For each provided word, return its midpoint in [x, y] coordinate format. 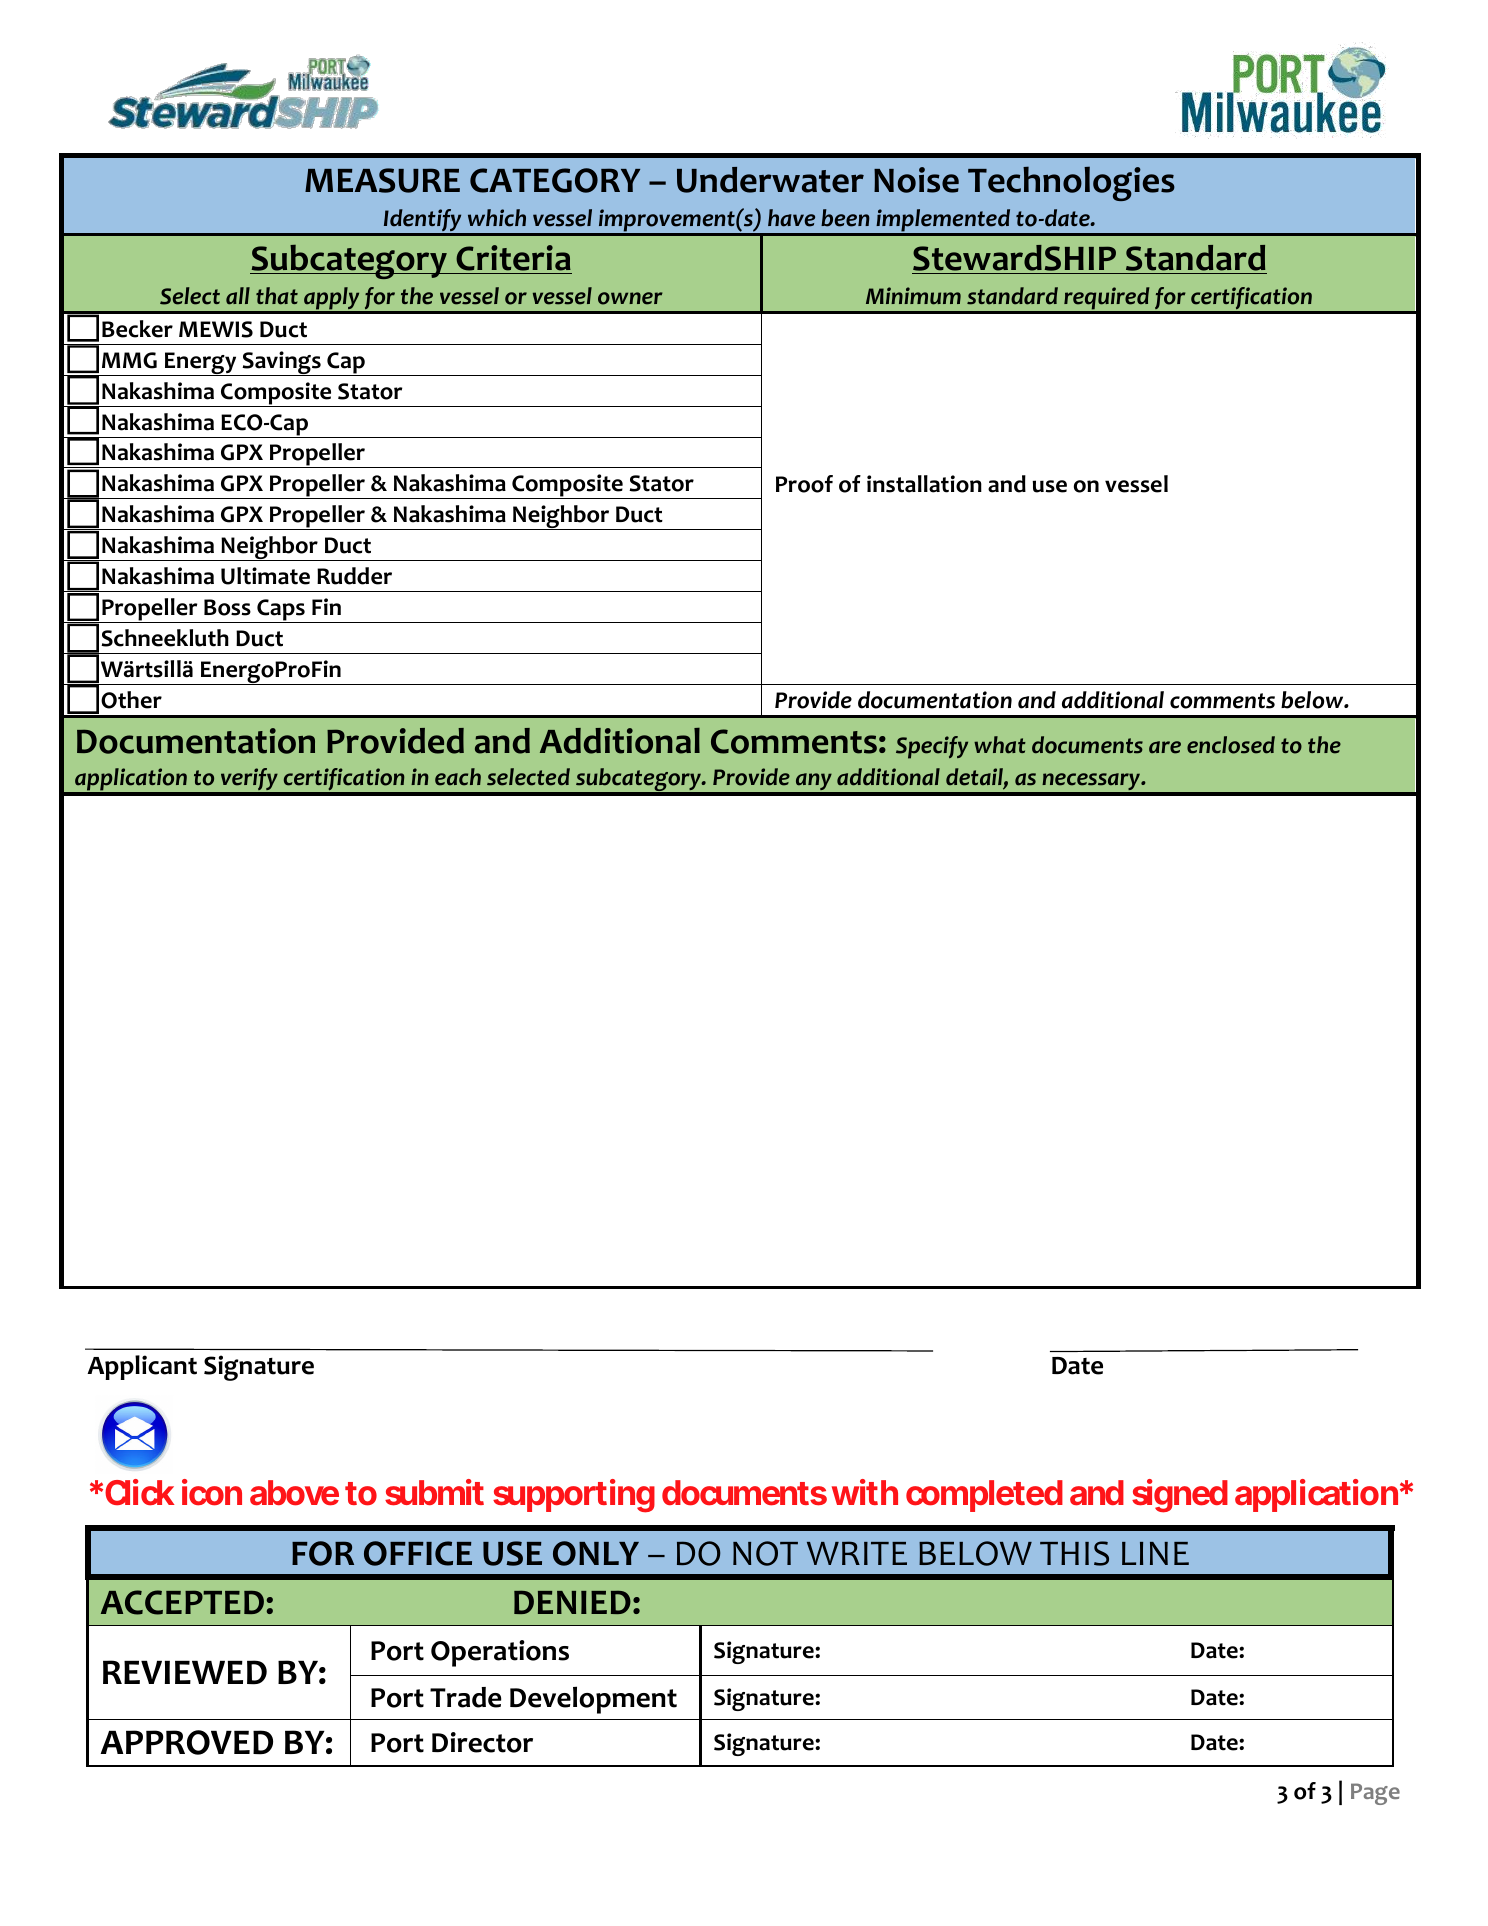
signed [1180, 1496]
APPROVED [186, 1742]
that [277, 296]
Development [593, 1700]
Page [1375, 1794]
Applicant [142, 1367]
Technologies [1071, 183]
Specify [932, 747]
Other [131, 700]
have [791, 218]
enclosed [1231, 745]
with [865, 1492]
